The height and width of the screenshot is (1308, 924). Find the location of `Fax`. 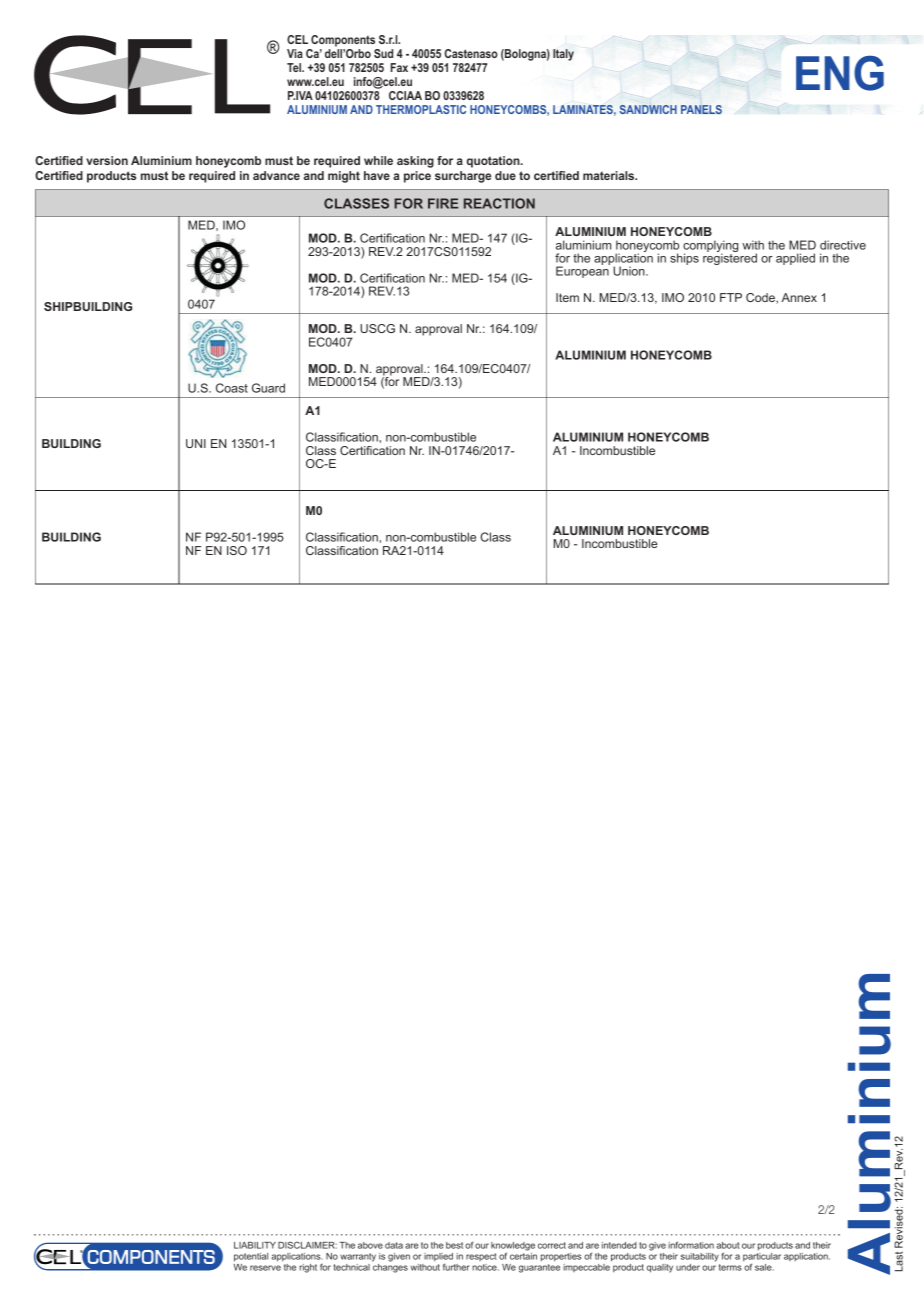

Fax is located at coordinates (399, 67).
